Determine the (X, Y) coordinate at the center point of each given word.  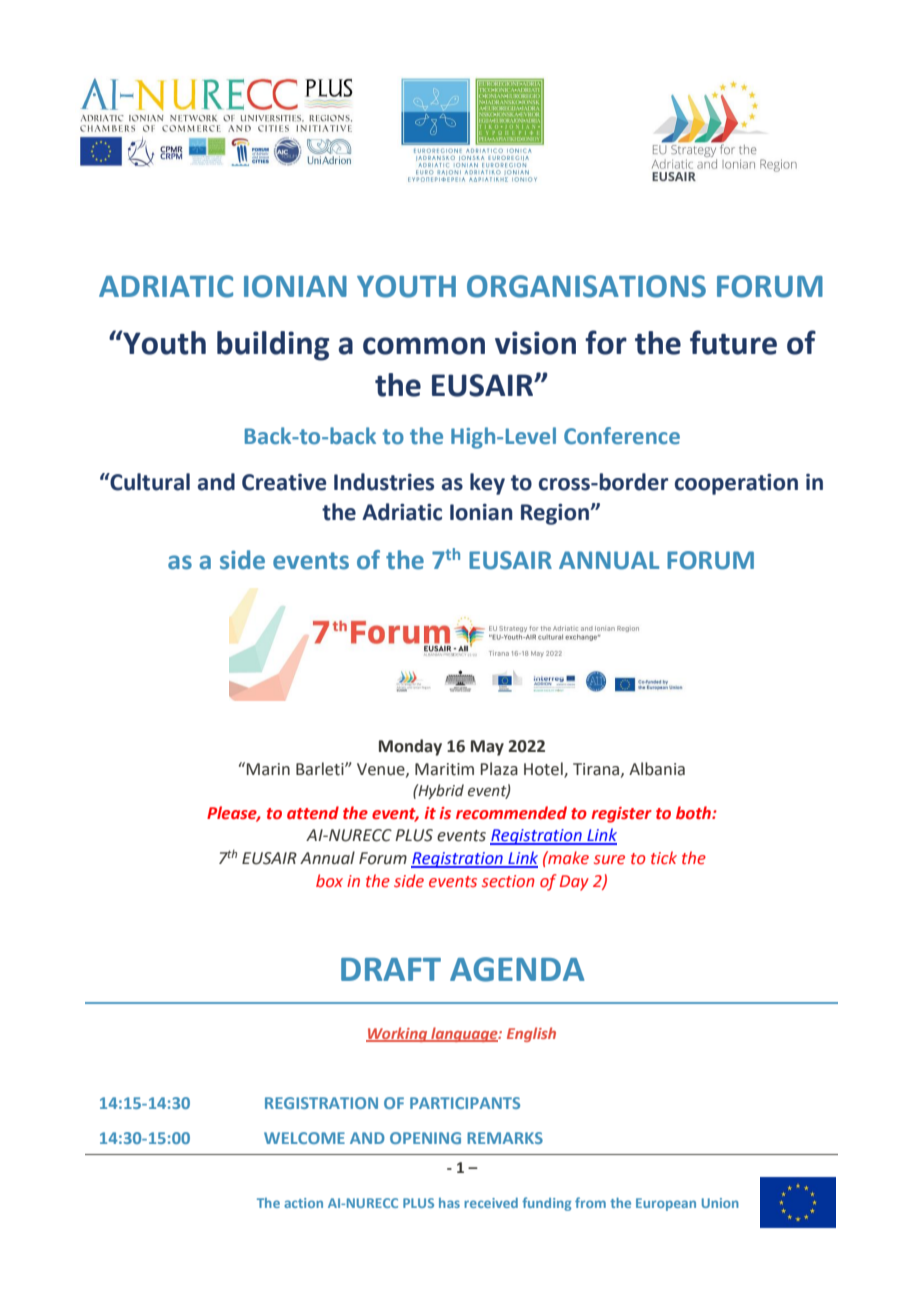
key (487, 484)
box (329, 881)
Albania (657, 769)
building (273, 346)
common (424, 346)
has (449, 1203)
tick (664, 858)
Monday (410, 747)
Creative (284, 482)
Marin (268, 769)
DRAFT (391, 969)
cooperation (736, 484)
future (733, 342)
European (666, 1204)
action (303, 1203)
